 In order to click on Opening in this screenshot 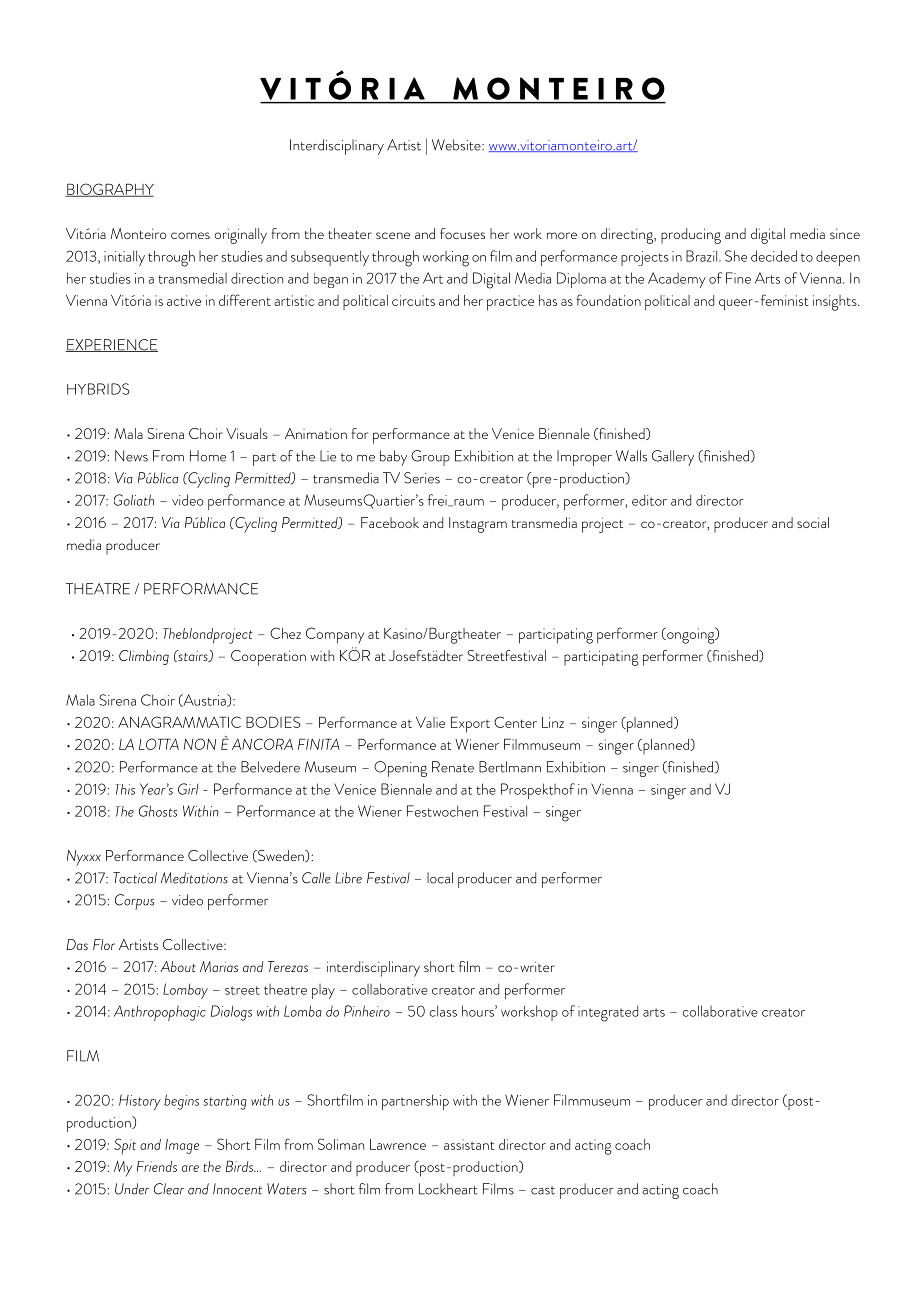, I will do `click(400, 769)`.
